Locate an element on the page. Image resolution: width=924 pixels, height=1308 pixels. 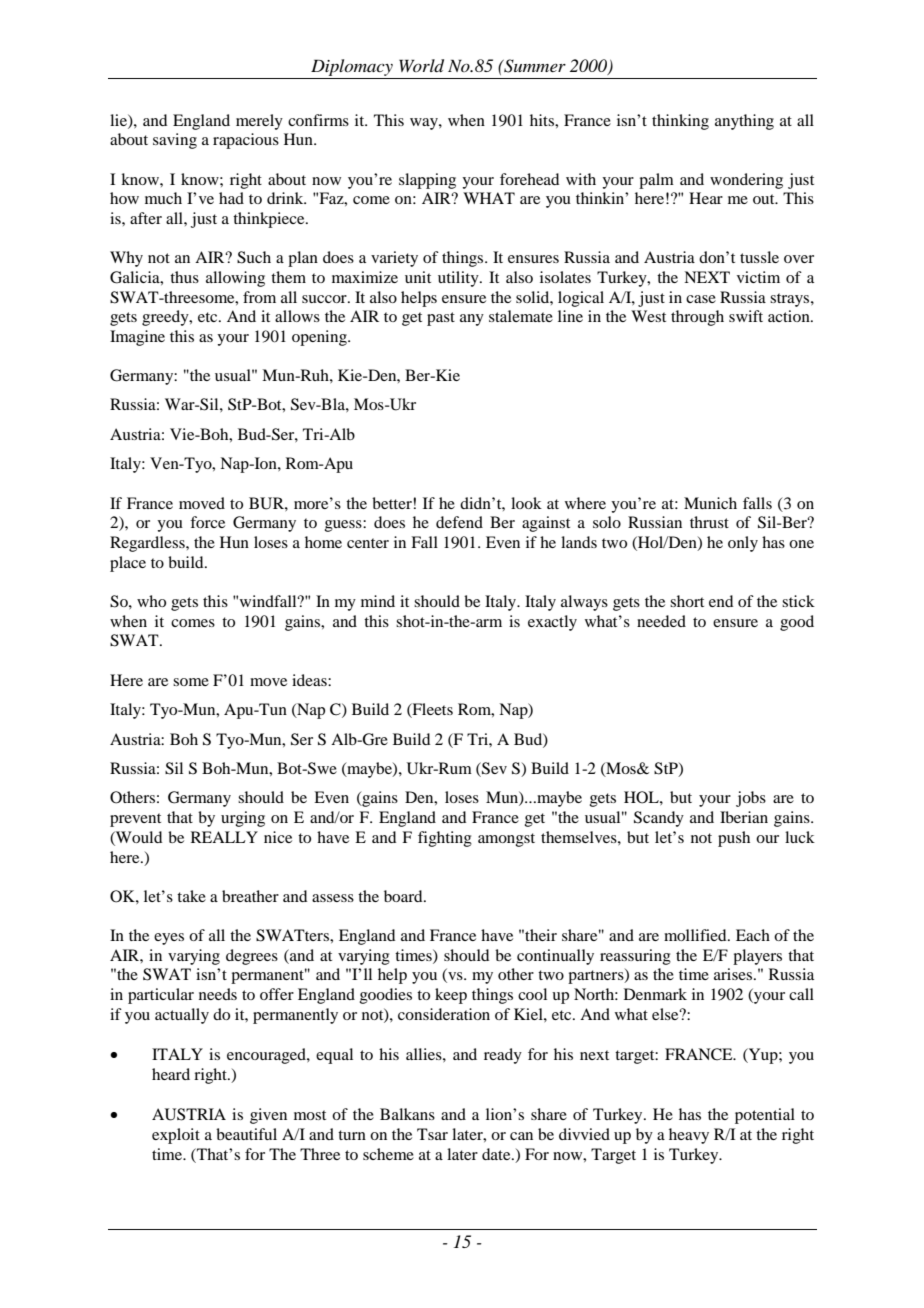
exploit is located at coordinates (176, 1136).
